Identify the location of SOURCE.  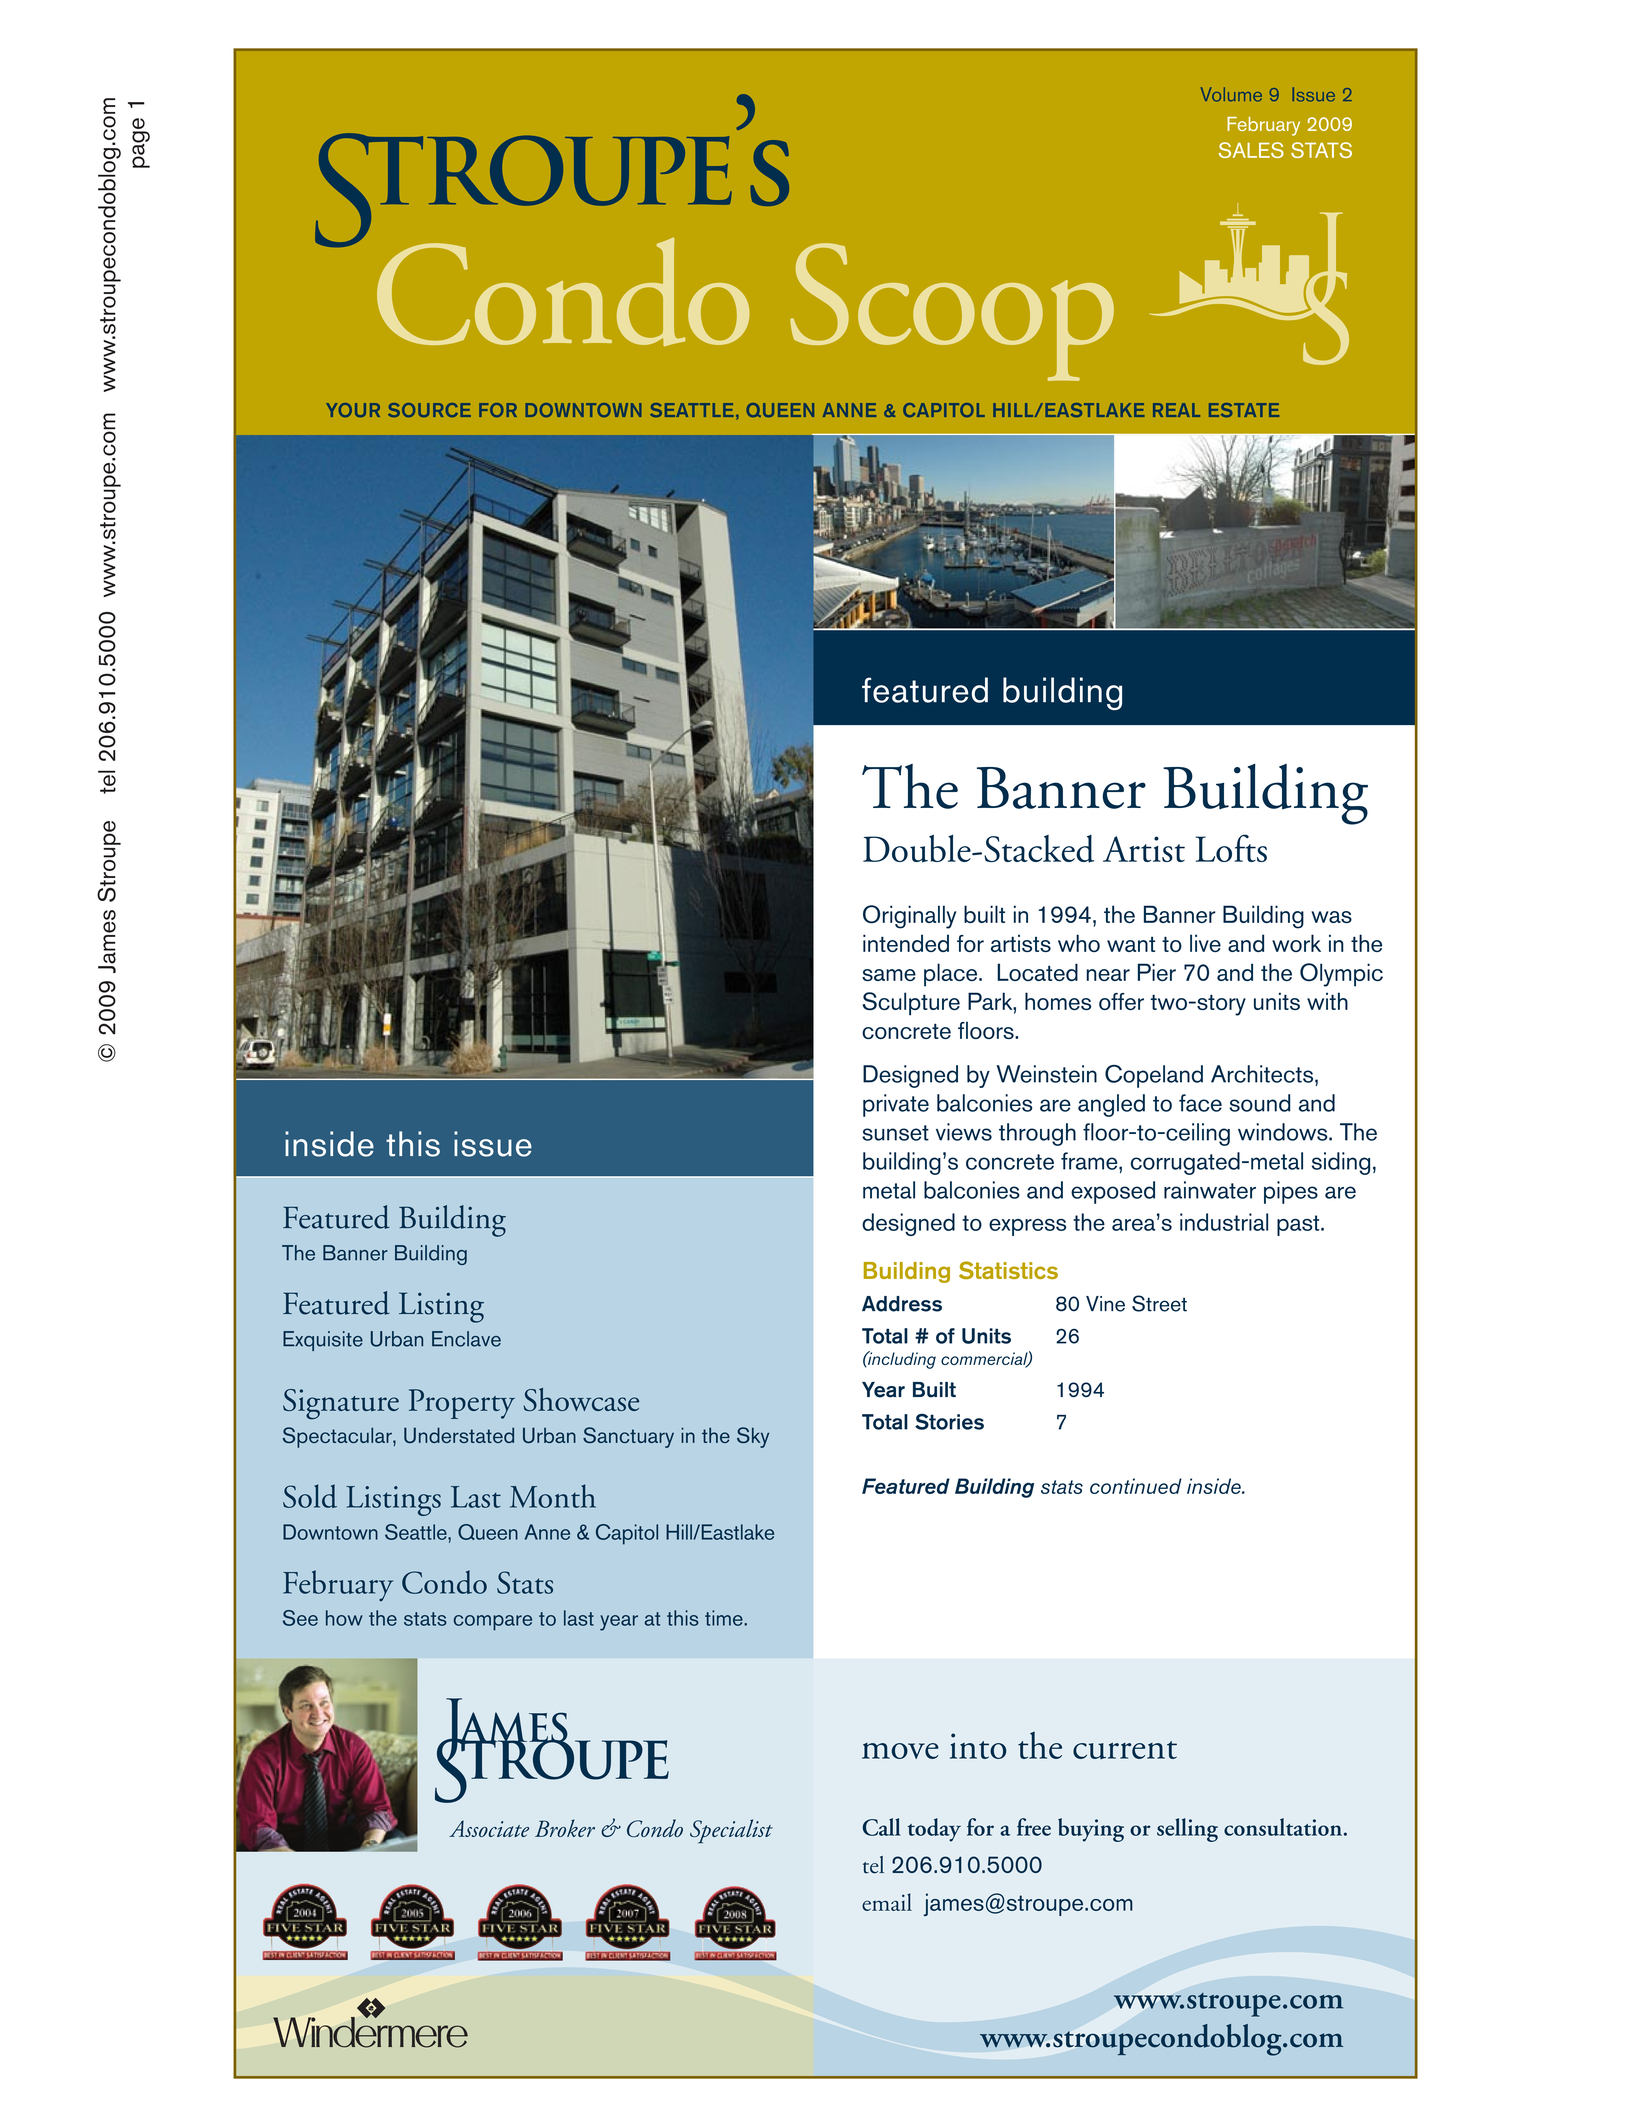
(429, 410).
